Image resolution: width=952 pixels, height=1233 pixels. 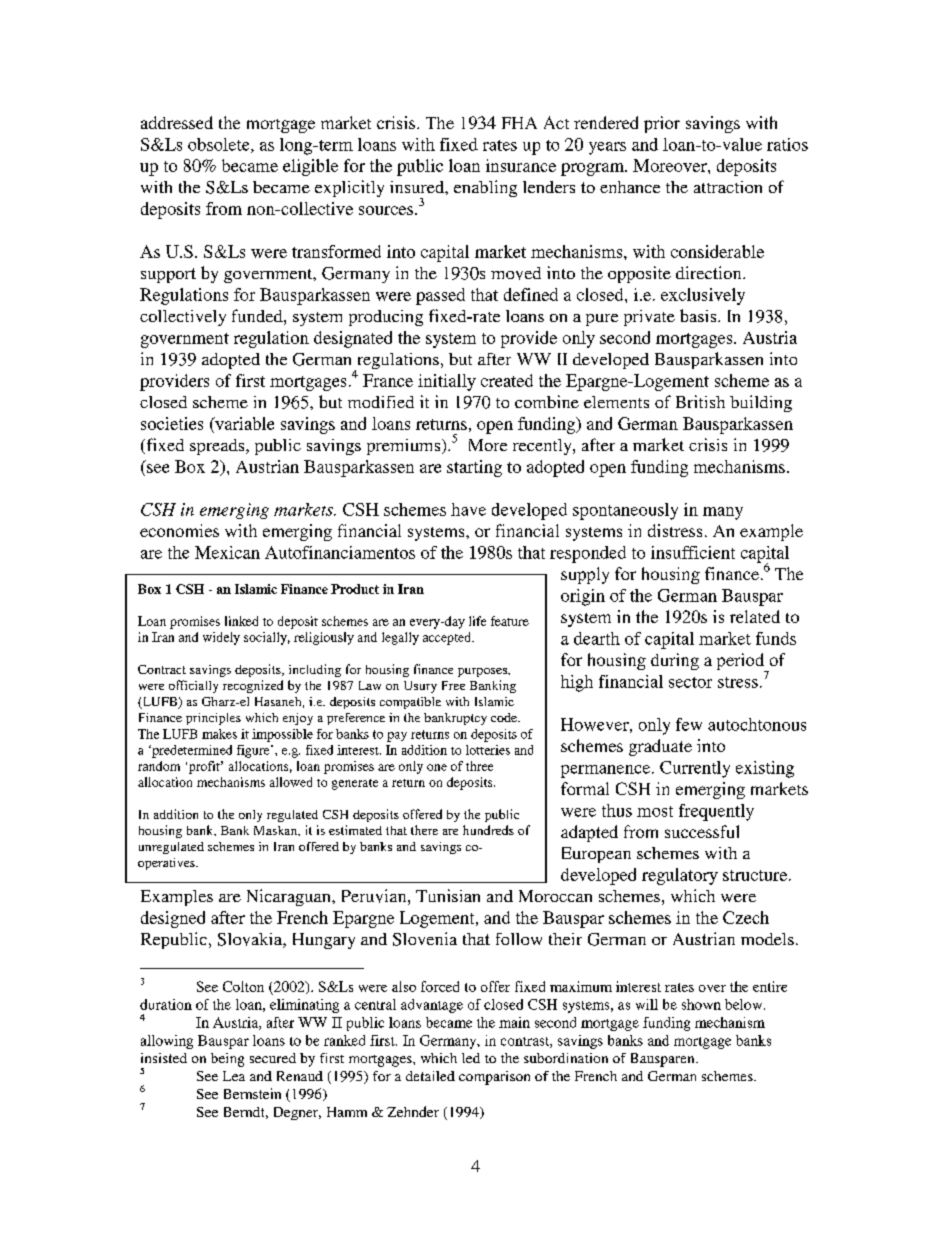 I want to click on Currently, so click(x=695, y=769).
